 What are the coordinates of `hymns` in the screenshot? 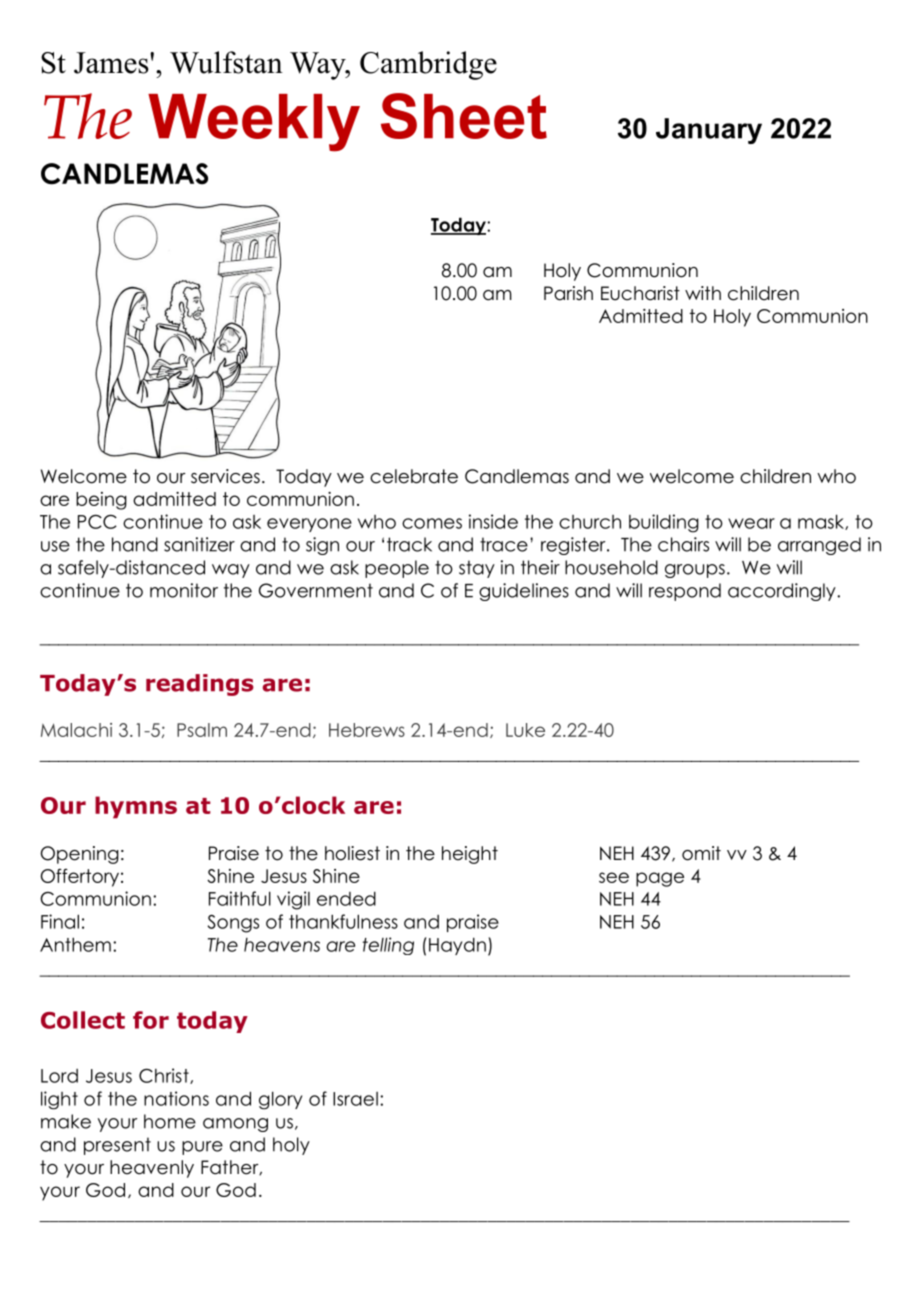 It's located at (136, 807).
